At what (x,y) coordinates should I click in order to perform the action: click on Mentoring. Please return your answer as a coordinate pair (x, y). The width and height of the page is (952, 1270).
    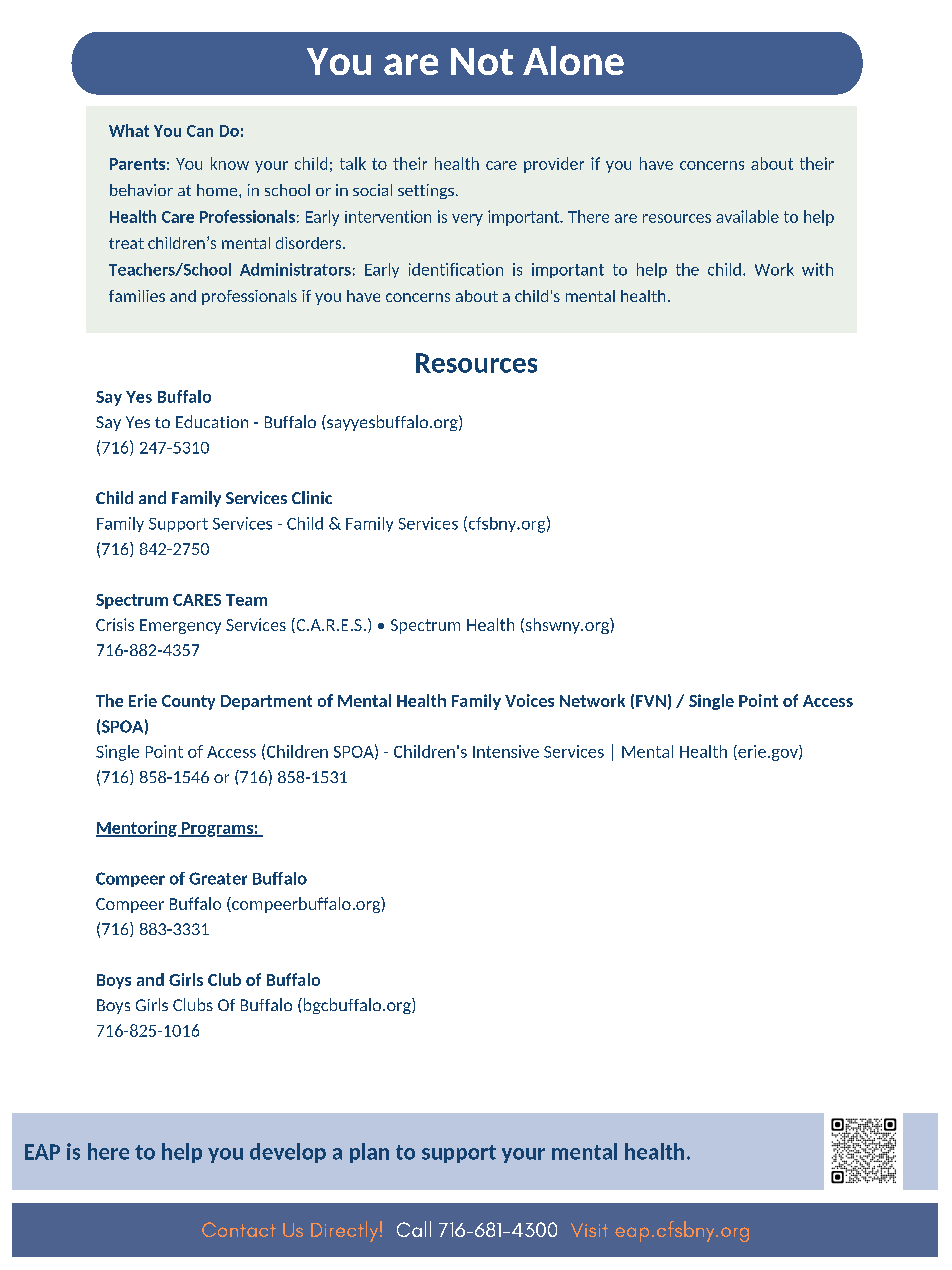
    Looking at the image, I should click on (137, 829).
